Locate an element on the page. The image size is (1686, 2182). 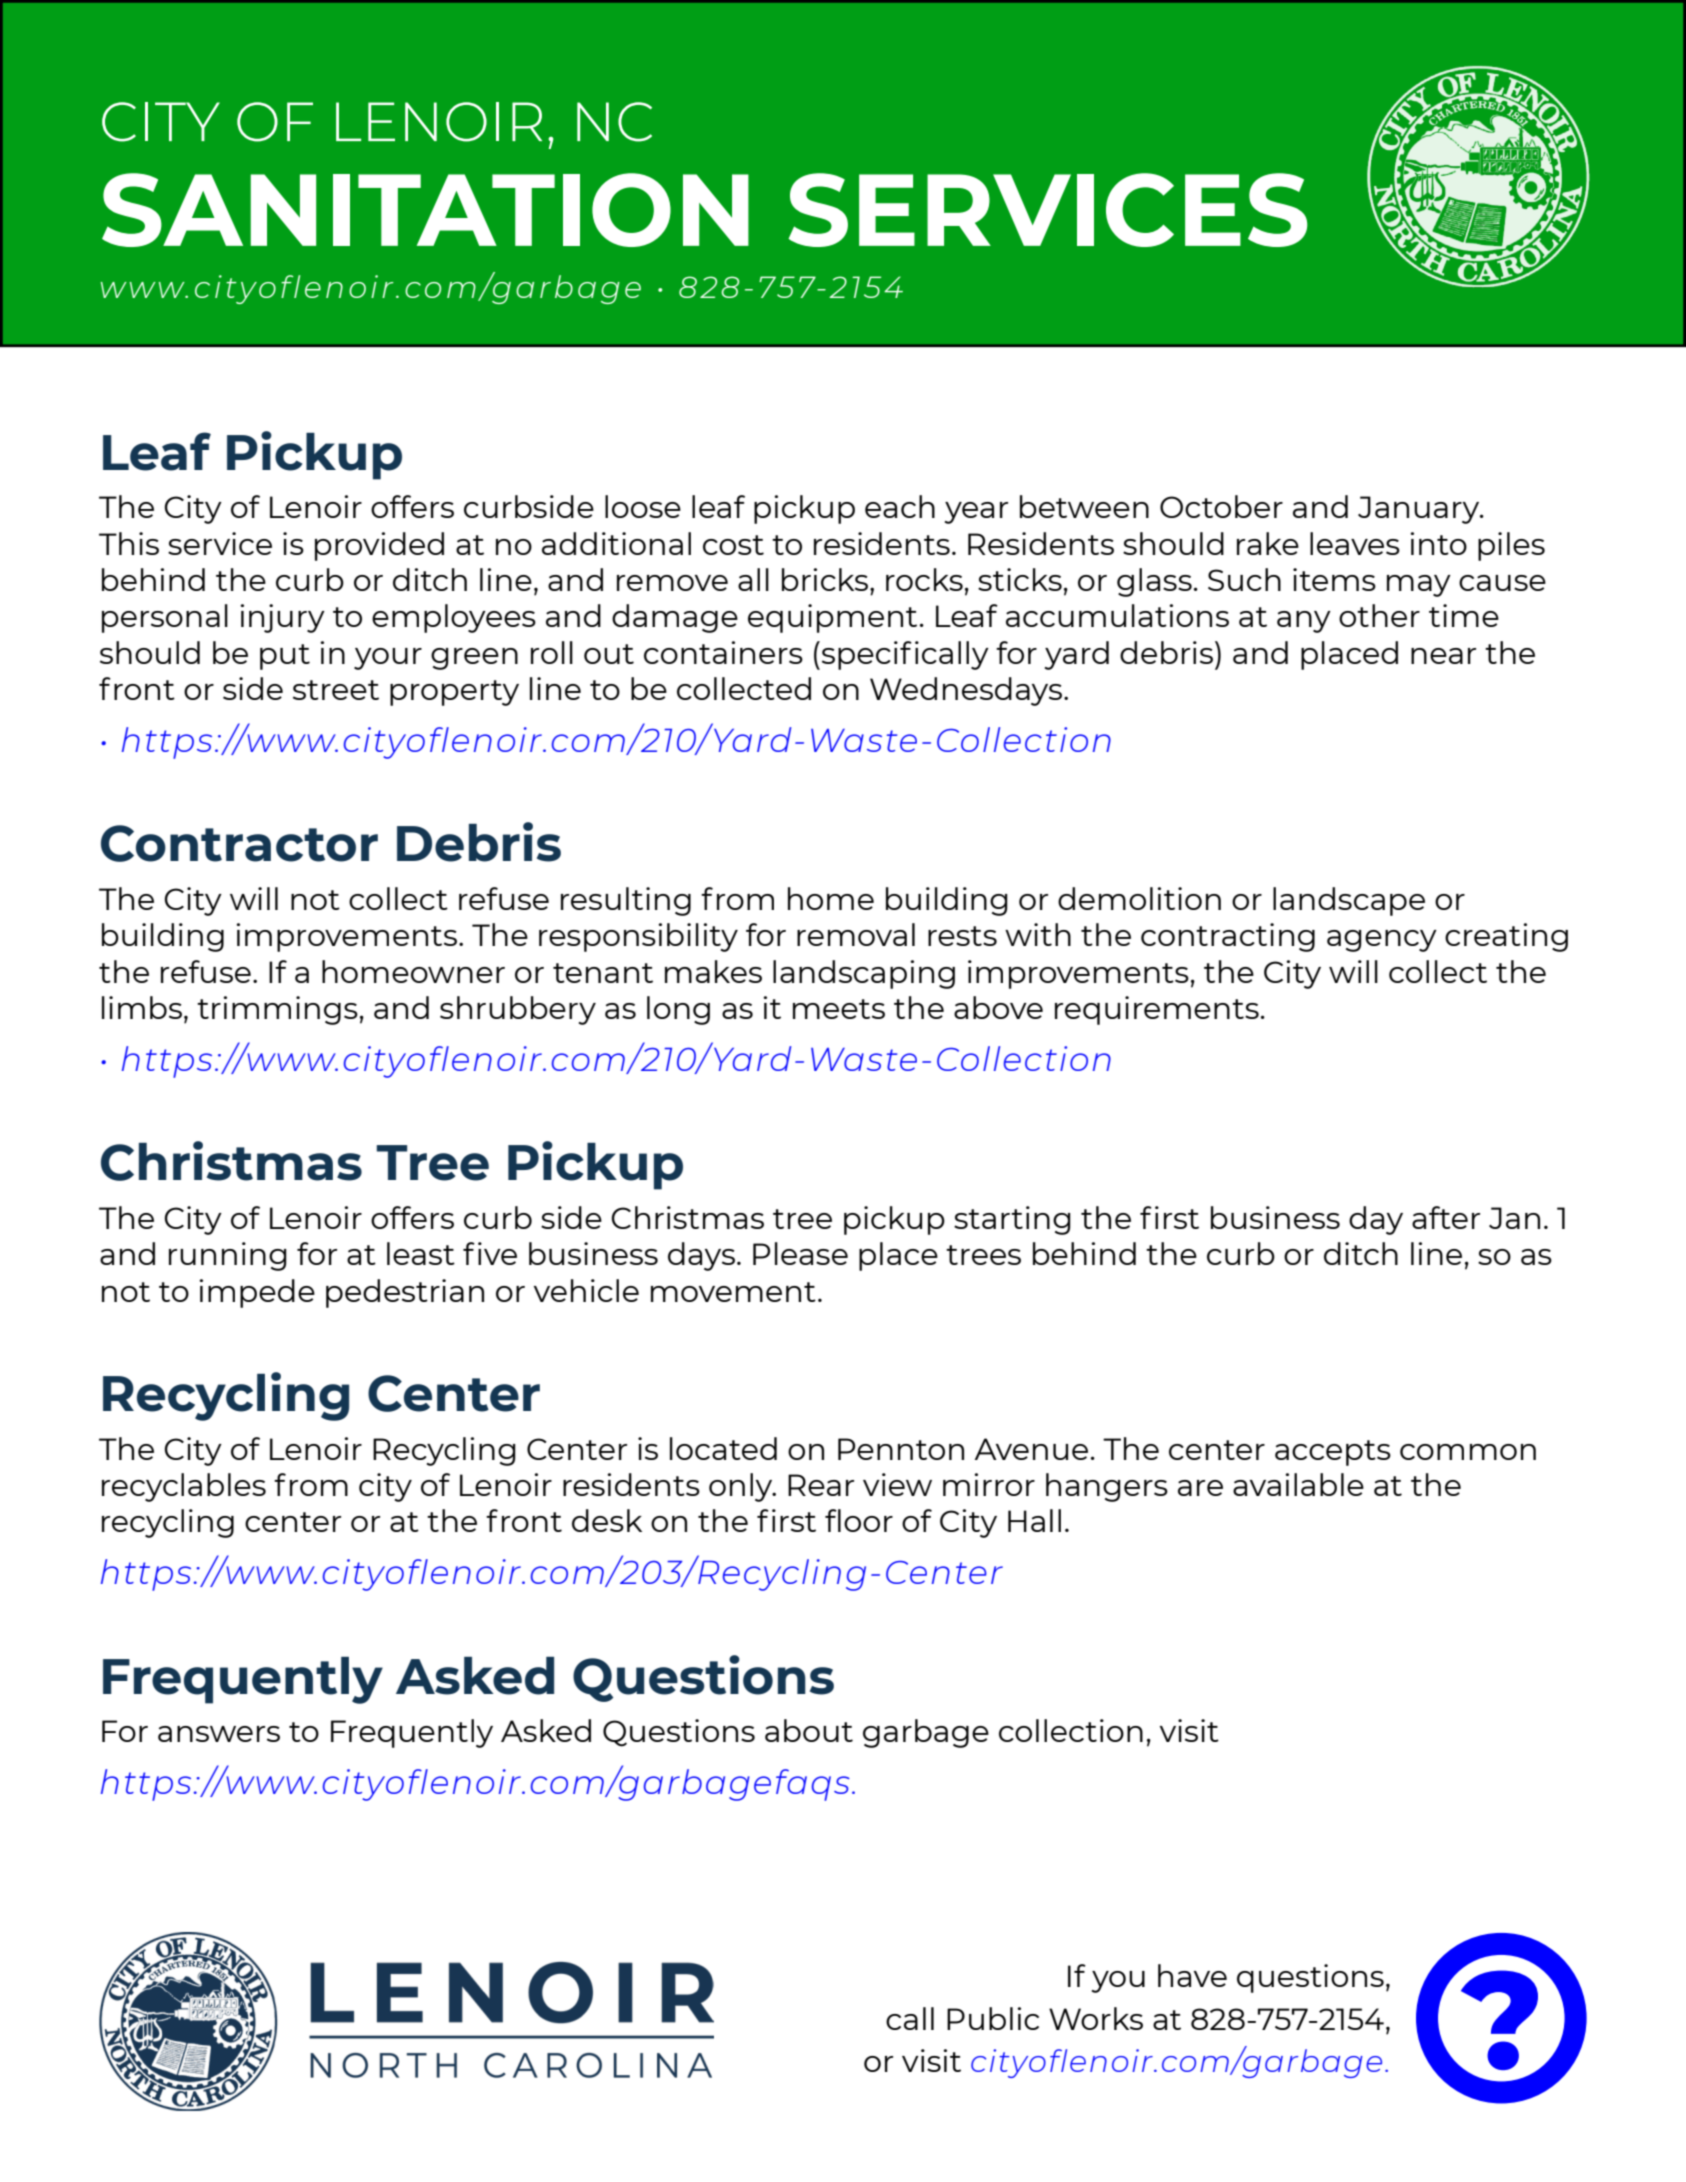
each is located at coordinates (900, 506).
